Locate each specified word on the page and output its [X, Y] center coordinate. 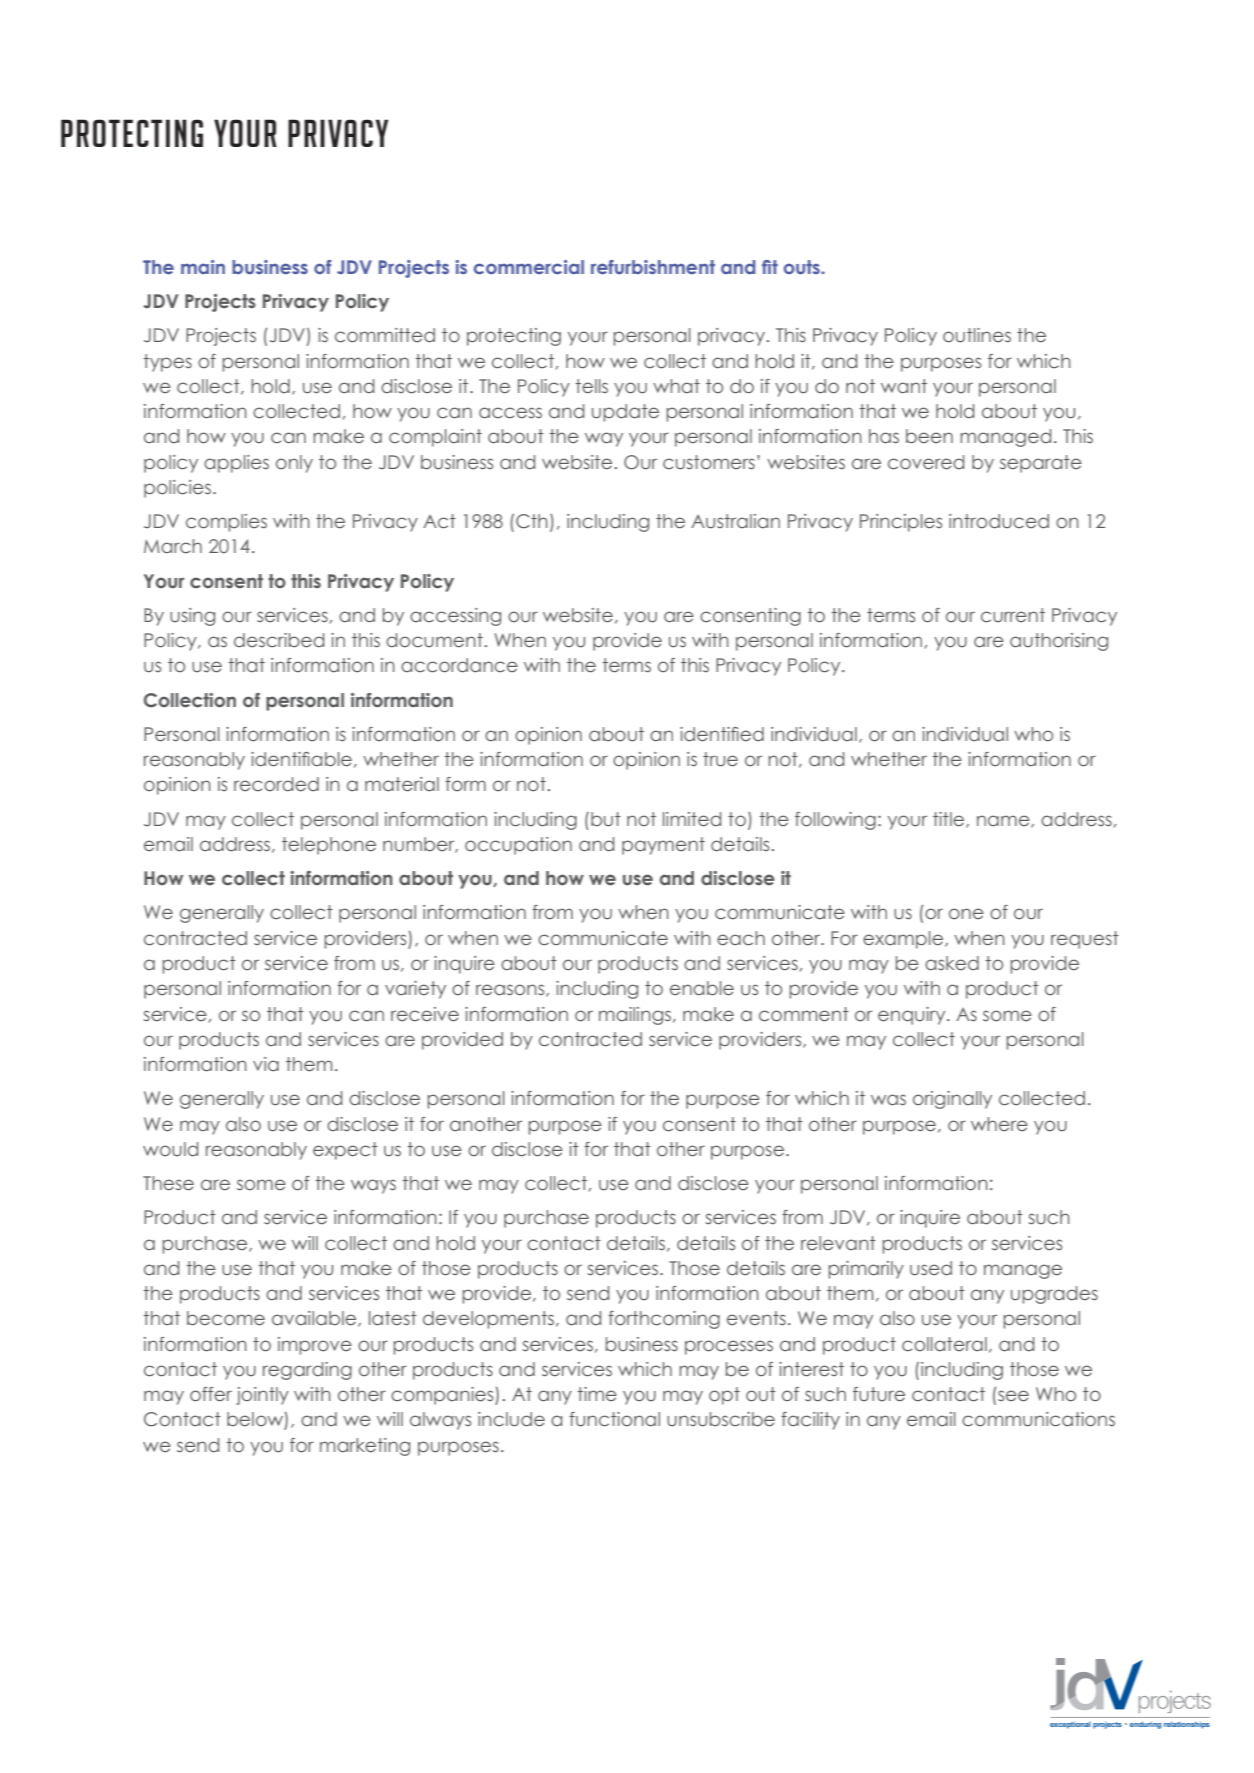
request [1085, 940]
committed [385, 335]
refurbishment [653, 267]
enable [702, 988]
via [266, 1064]
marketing [365, 1447]
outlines [977, 335]
